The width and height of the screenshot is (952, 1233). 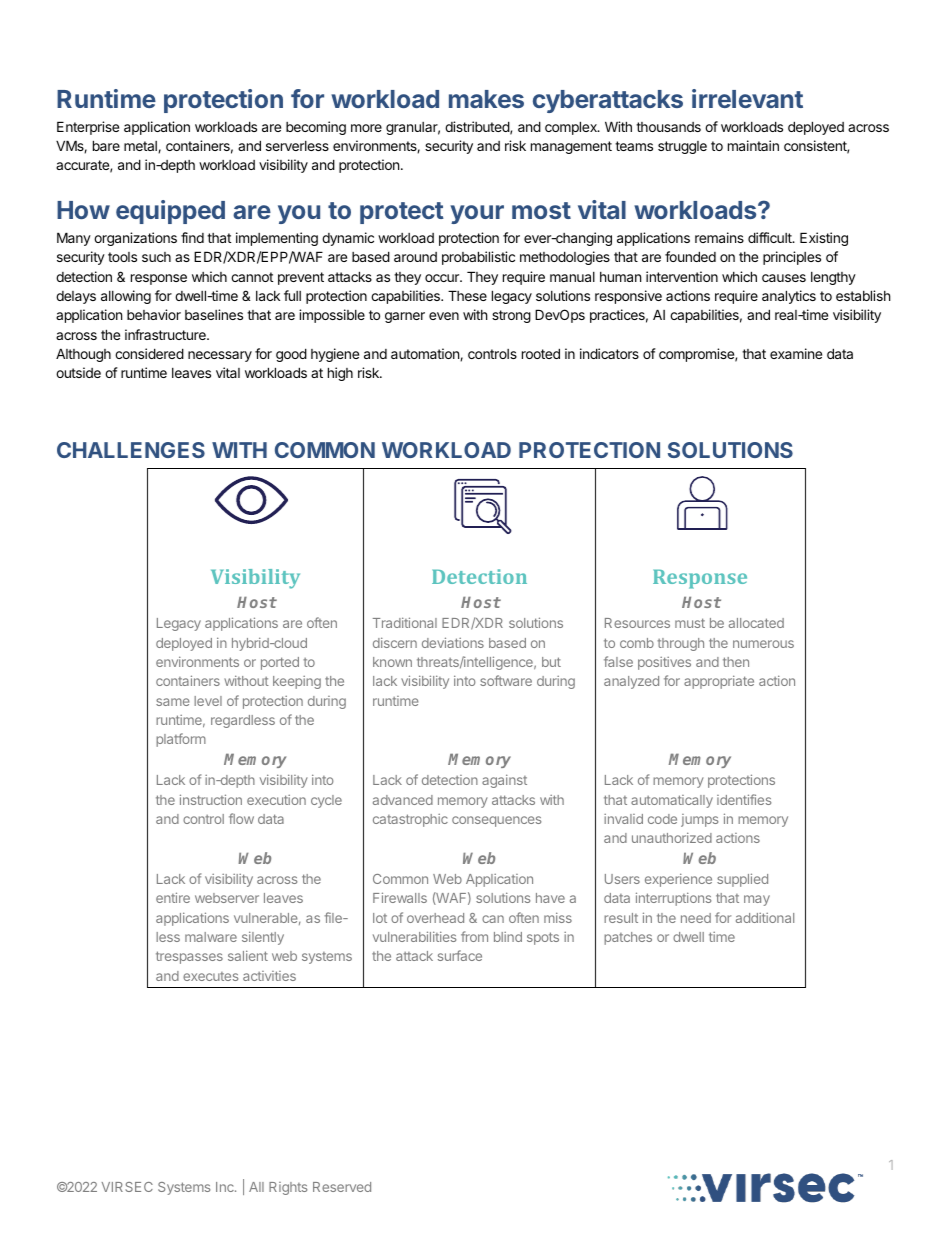 I want to click on Reserved, so click(x=342, y=1187).
